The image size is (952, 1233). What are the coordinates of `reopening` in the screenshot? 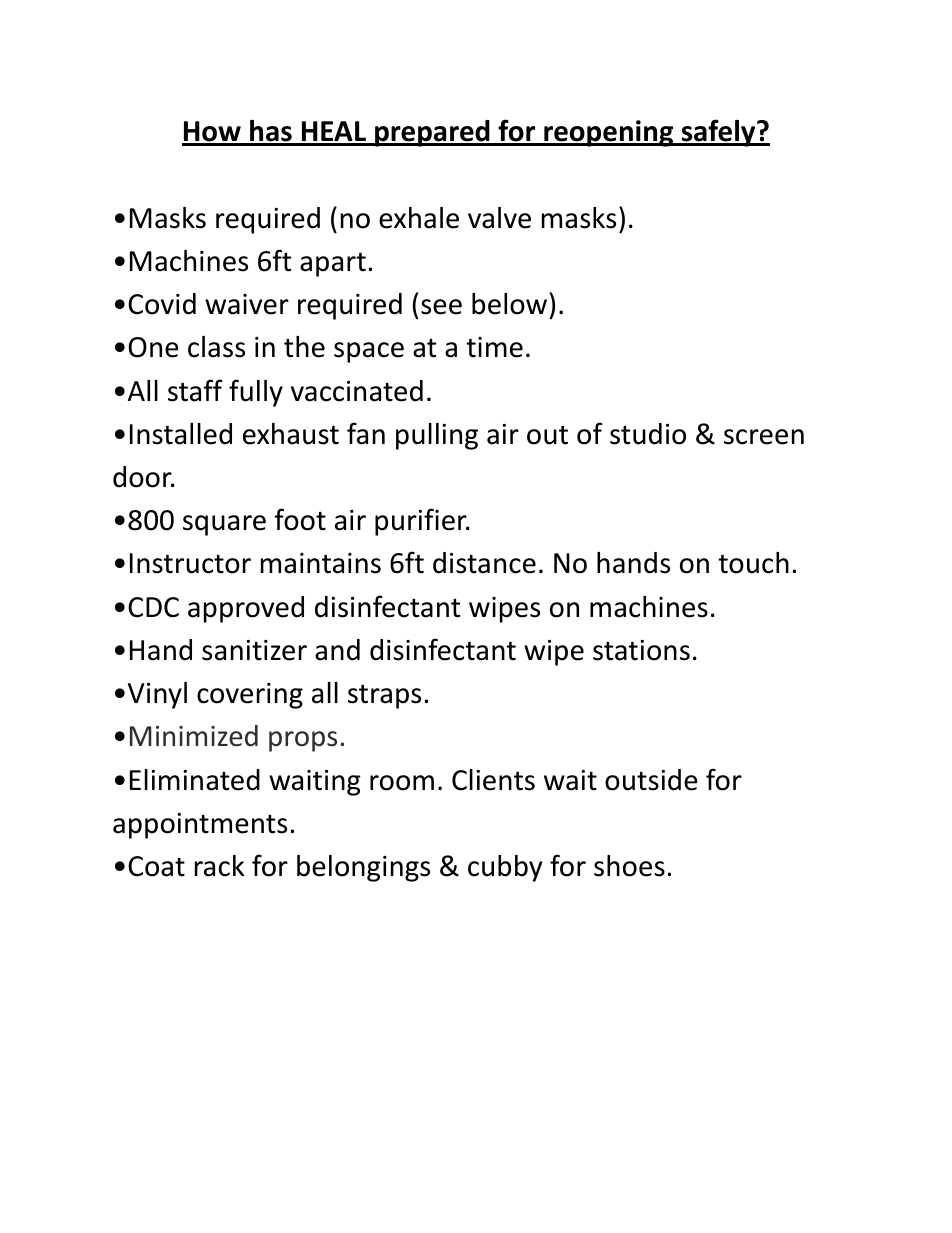 It's located at (609, 133).
